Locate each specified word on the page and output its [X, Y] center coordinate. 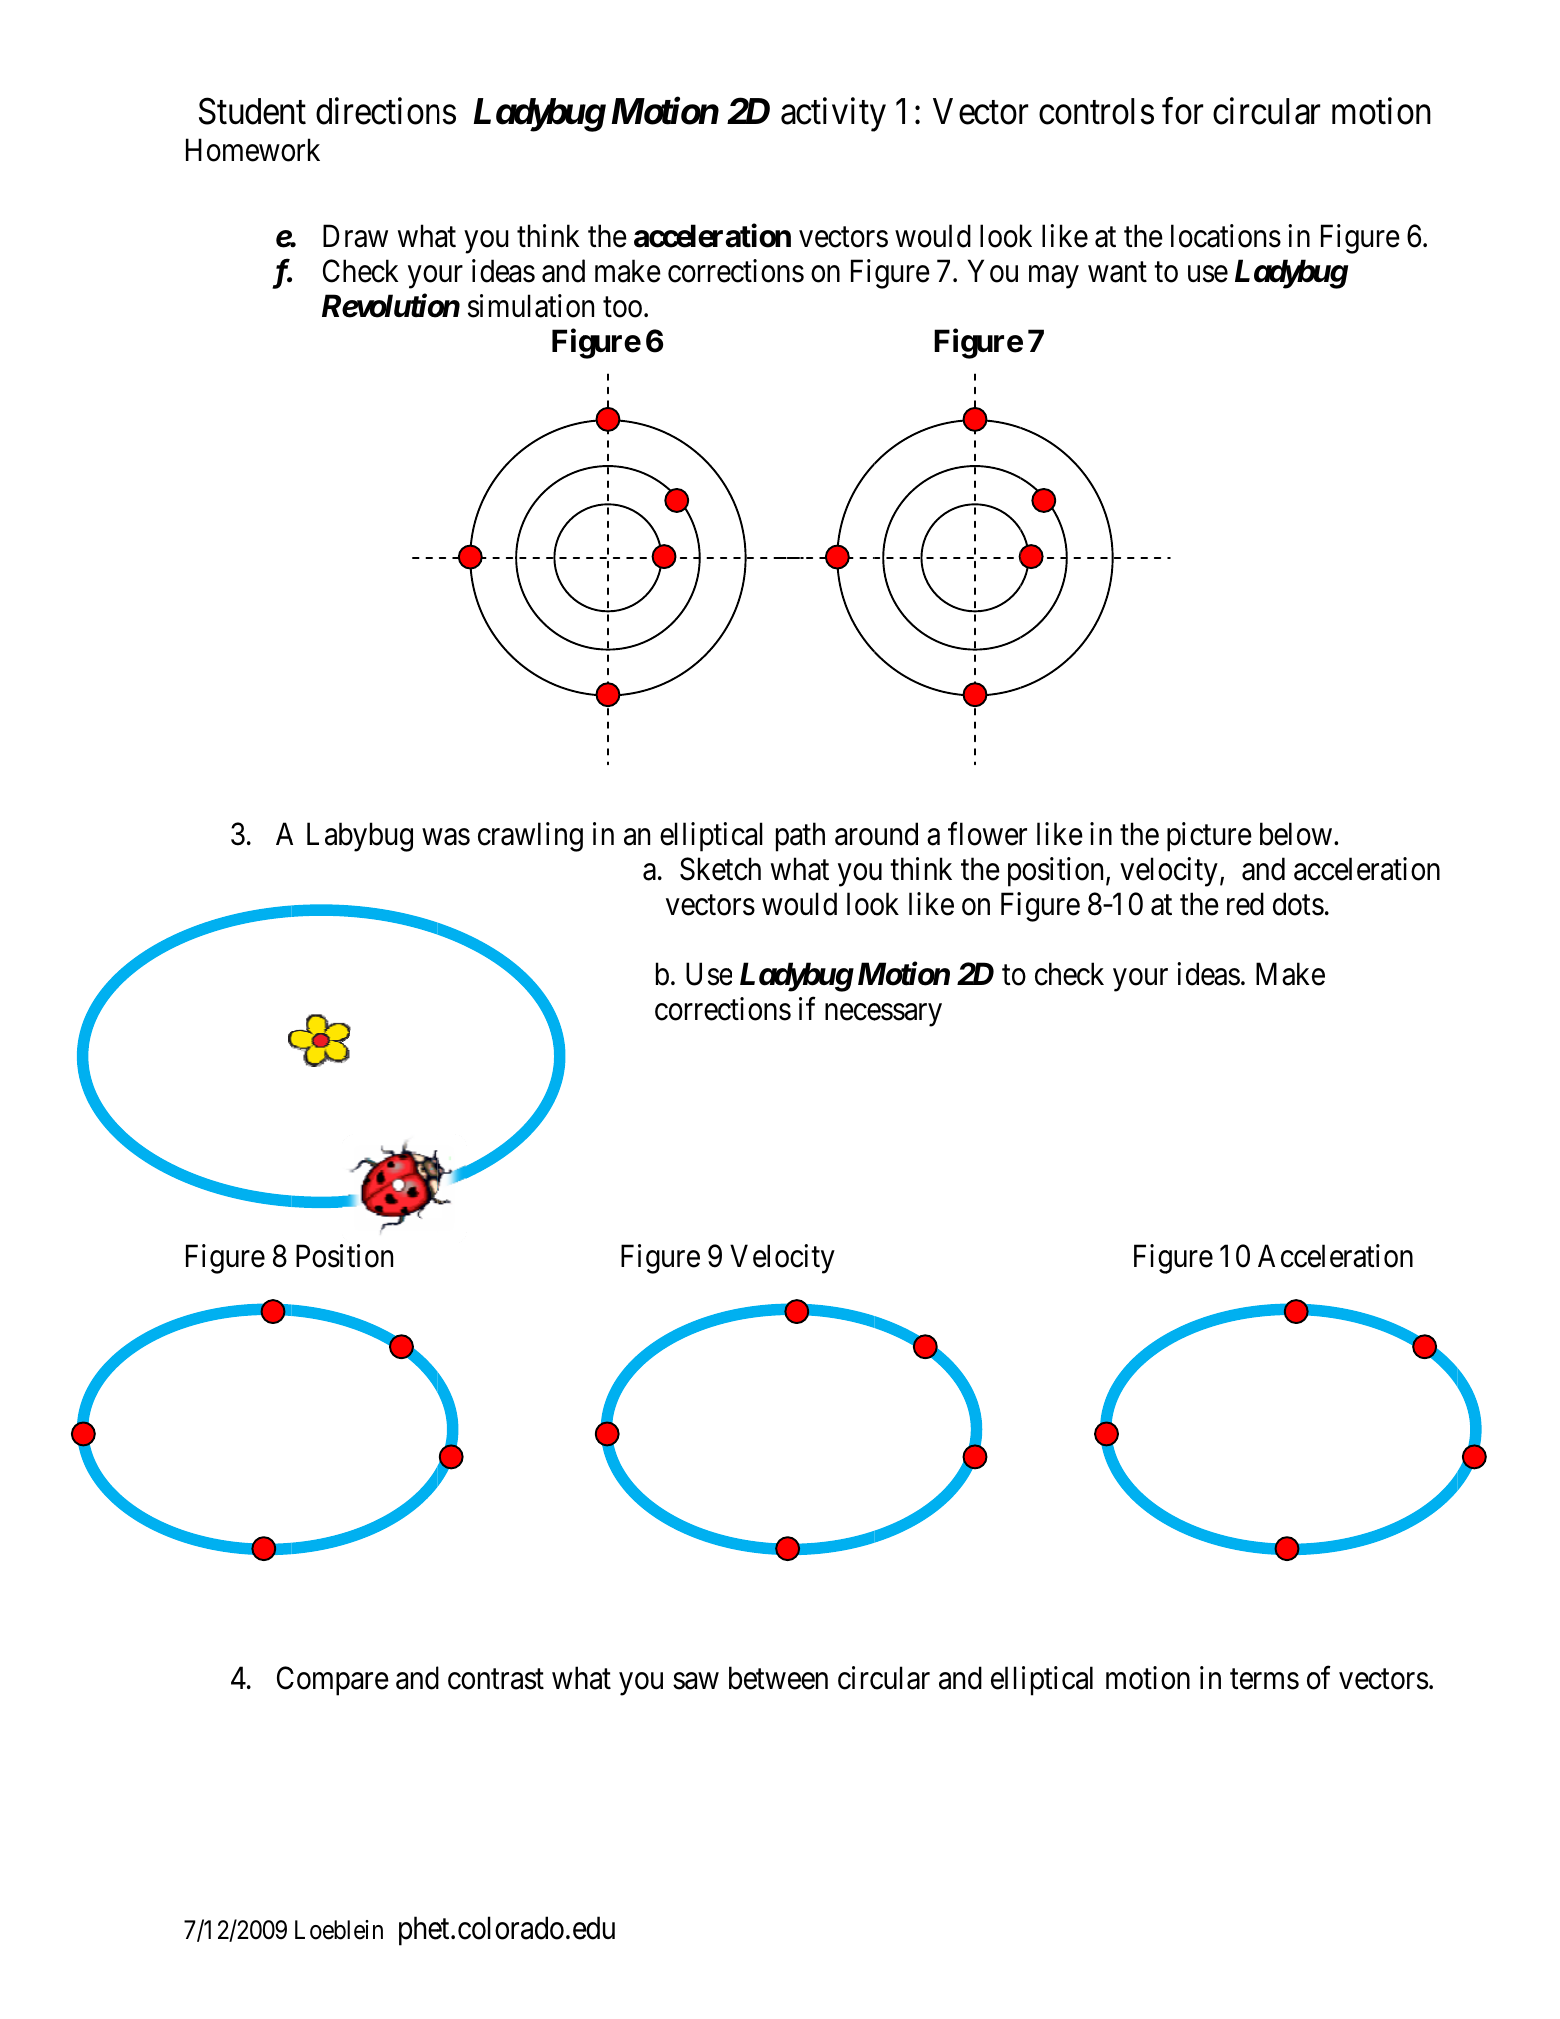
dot [1292, 904]
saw [696, 1681]
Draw [355, 236]
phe [421, 1931]
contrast [496, 1679]
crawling [530, 837]
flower [987, 834]
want [1117, 272]
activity [833, 115]
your [1140, 980]
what [800, 869]
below [1297, 834]
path [800, 837]
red [1245, 904]
